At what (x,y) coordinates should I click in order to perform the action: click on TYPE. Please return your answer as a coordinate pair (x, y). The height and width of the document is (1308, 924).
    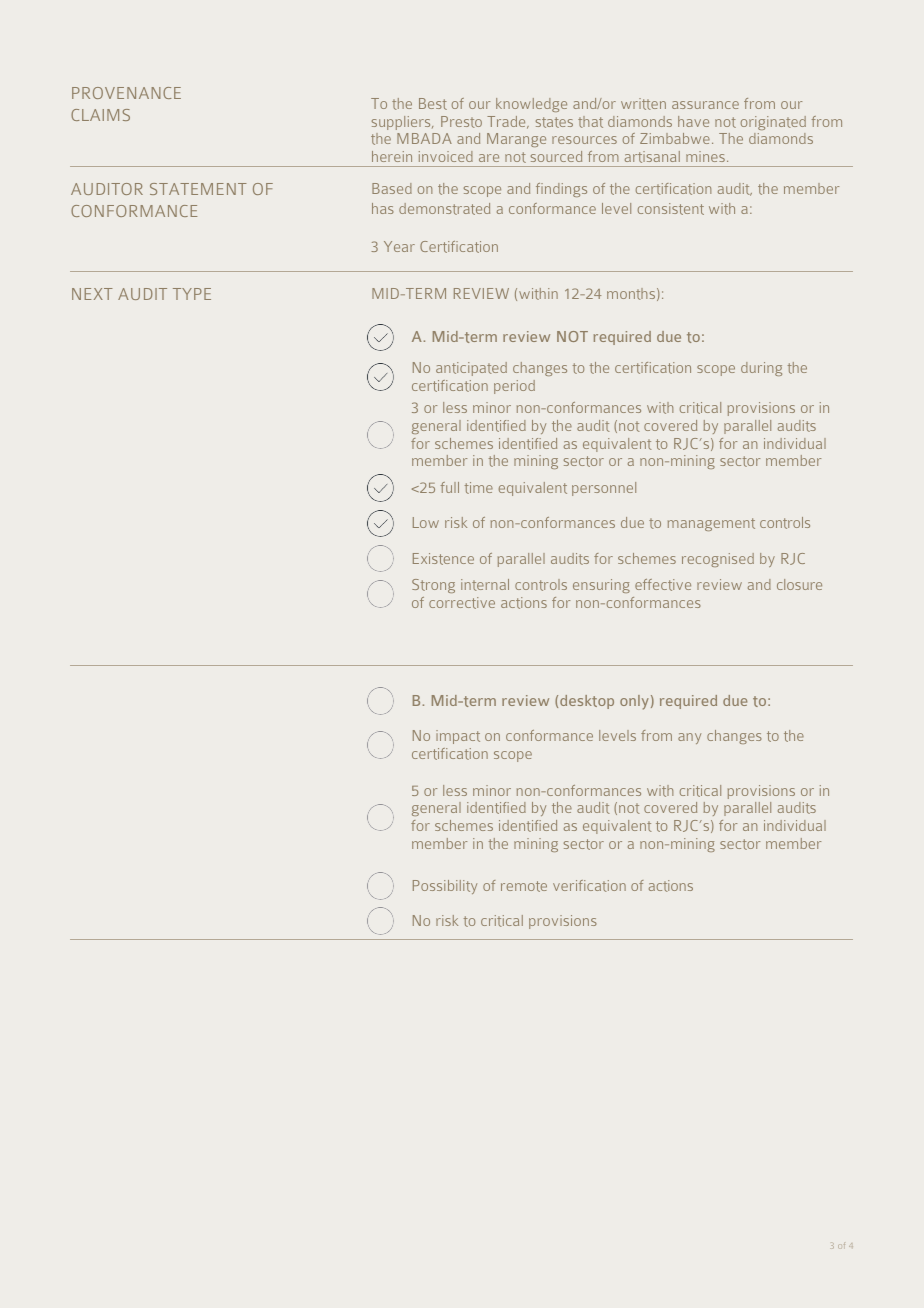
    Looking at the image, I should click on (192, 294).
